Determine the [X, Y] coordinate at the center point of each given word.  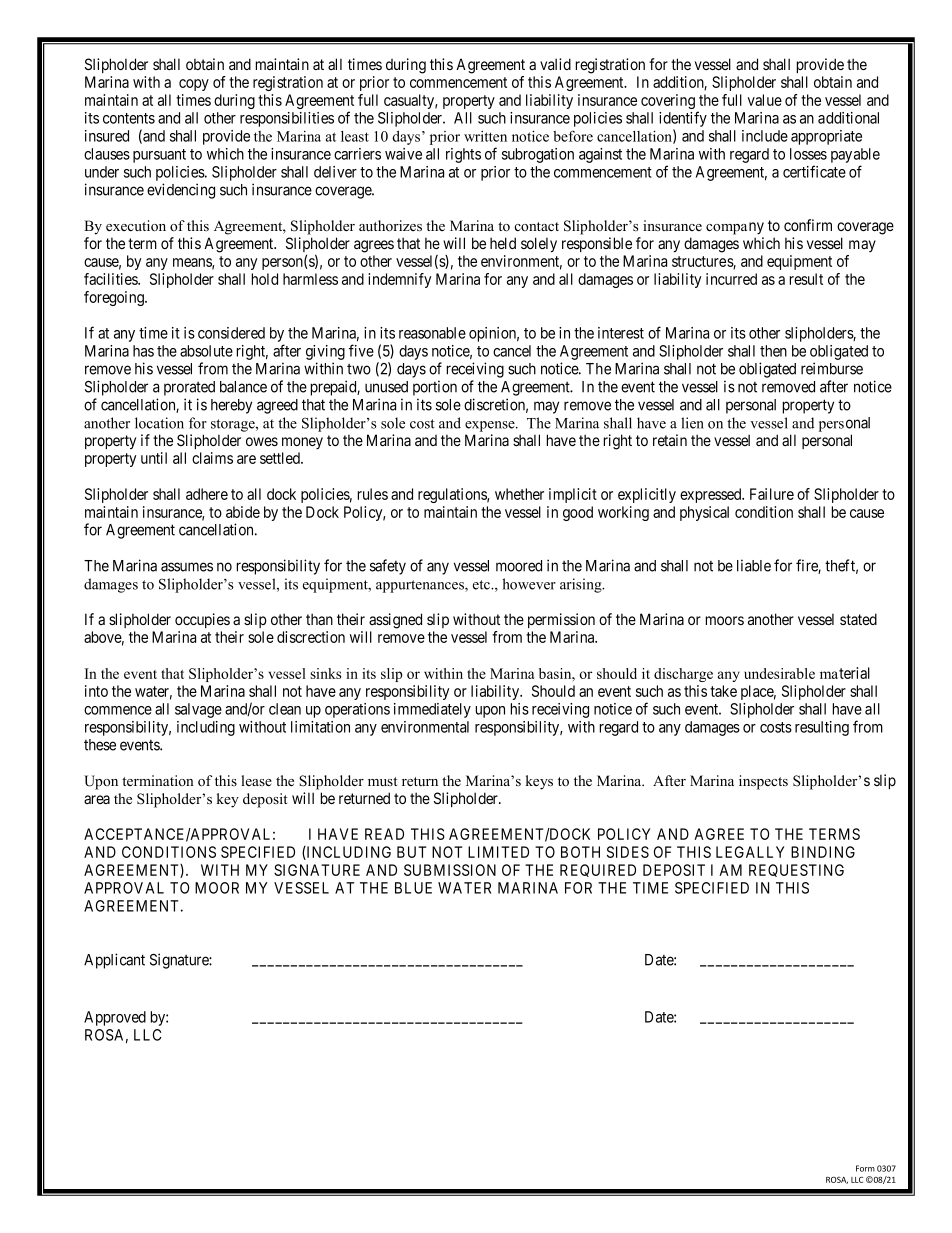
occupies [202, 620]
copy [194, 85]
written [485, 136]
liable [754, 565]
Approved [115, 1018]
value [765, 100]
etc [482, 585]
